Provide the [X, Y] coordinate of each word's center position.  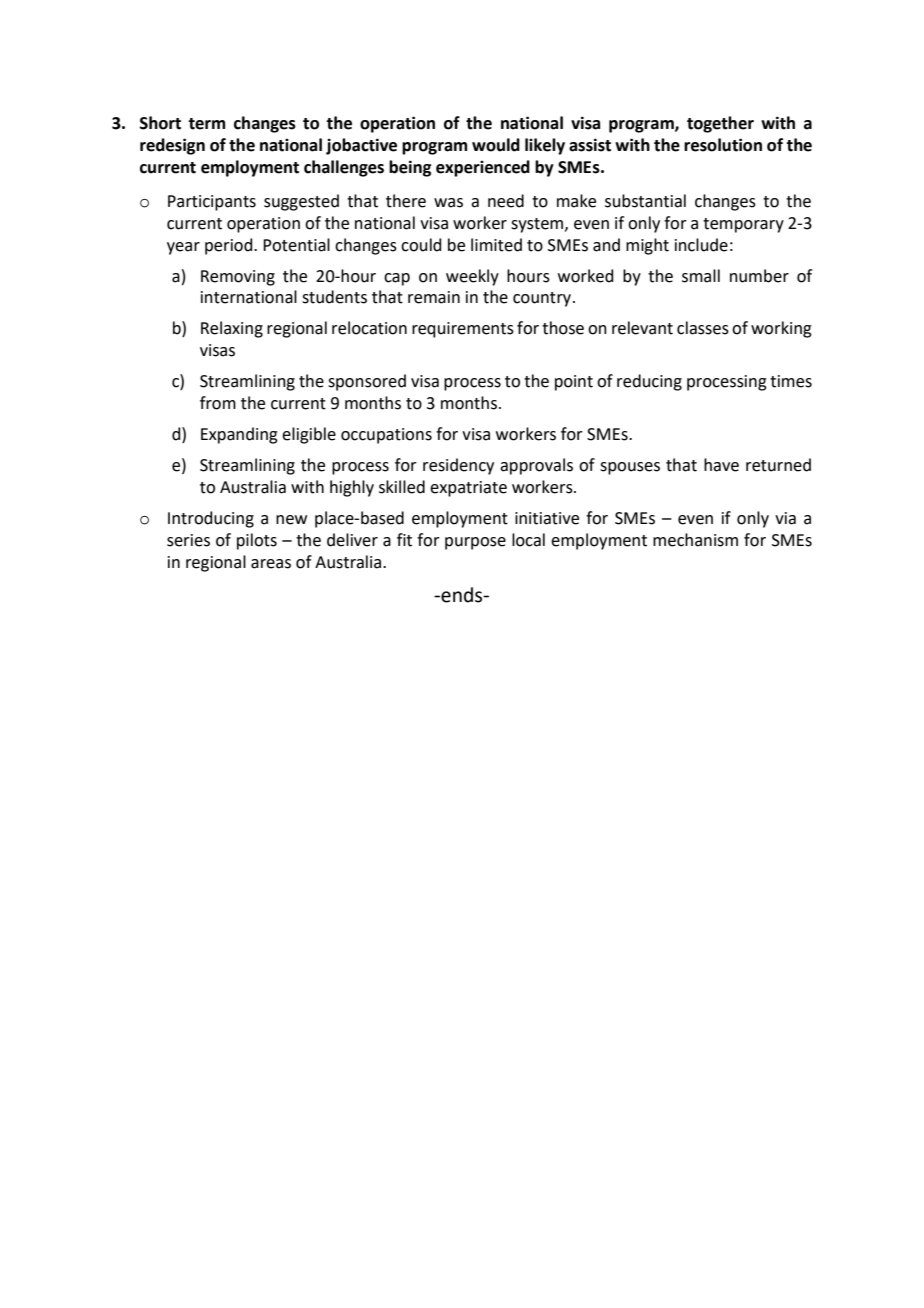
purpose [475, 543]
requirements [463, 330]
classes [703, 328]
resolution [723, 145]
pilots [257, 541]
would [496, 145]
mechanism [695, 540]
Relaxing [232, 329]
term [206, 124]
